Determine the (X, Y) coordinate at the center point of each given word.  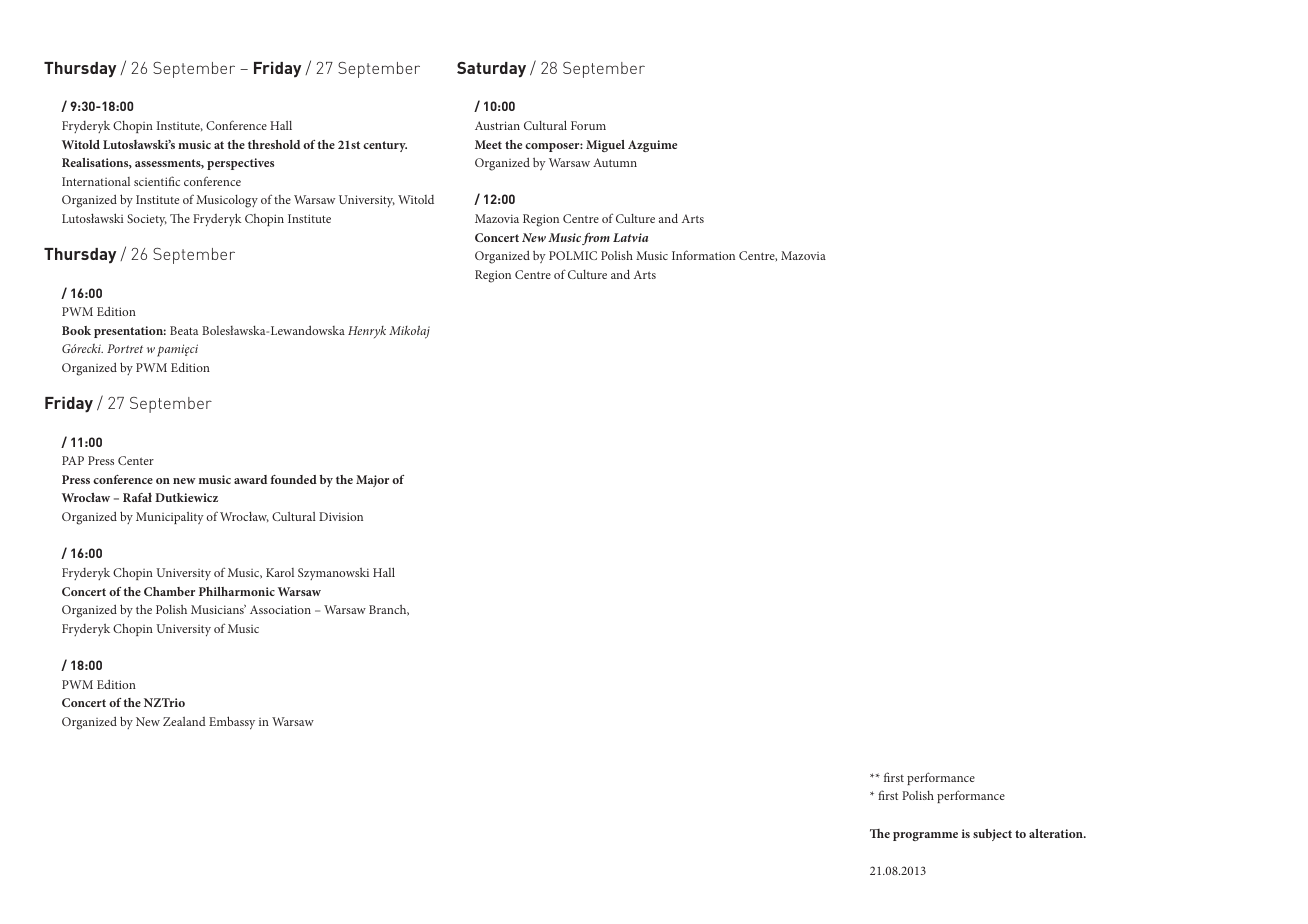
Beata (184, 330)
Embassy (232, 723)
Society (147, 220)
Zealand (184, 721)
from (596, 239)
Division (341, 516)
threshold (274, 144)
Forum (588, 125)
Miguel (605, 146)
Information (703, 255)
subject (992, 835)
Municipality (170, 518)
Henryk (367, 332)
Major (372, 481)
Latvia (630, 237)
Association (280, 609)
